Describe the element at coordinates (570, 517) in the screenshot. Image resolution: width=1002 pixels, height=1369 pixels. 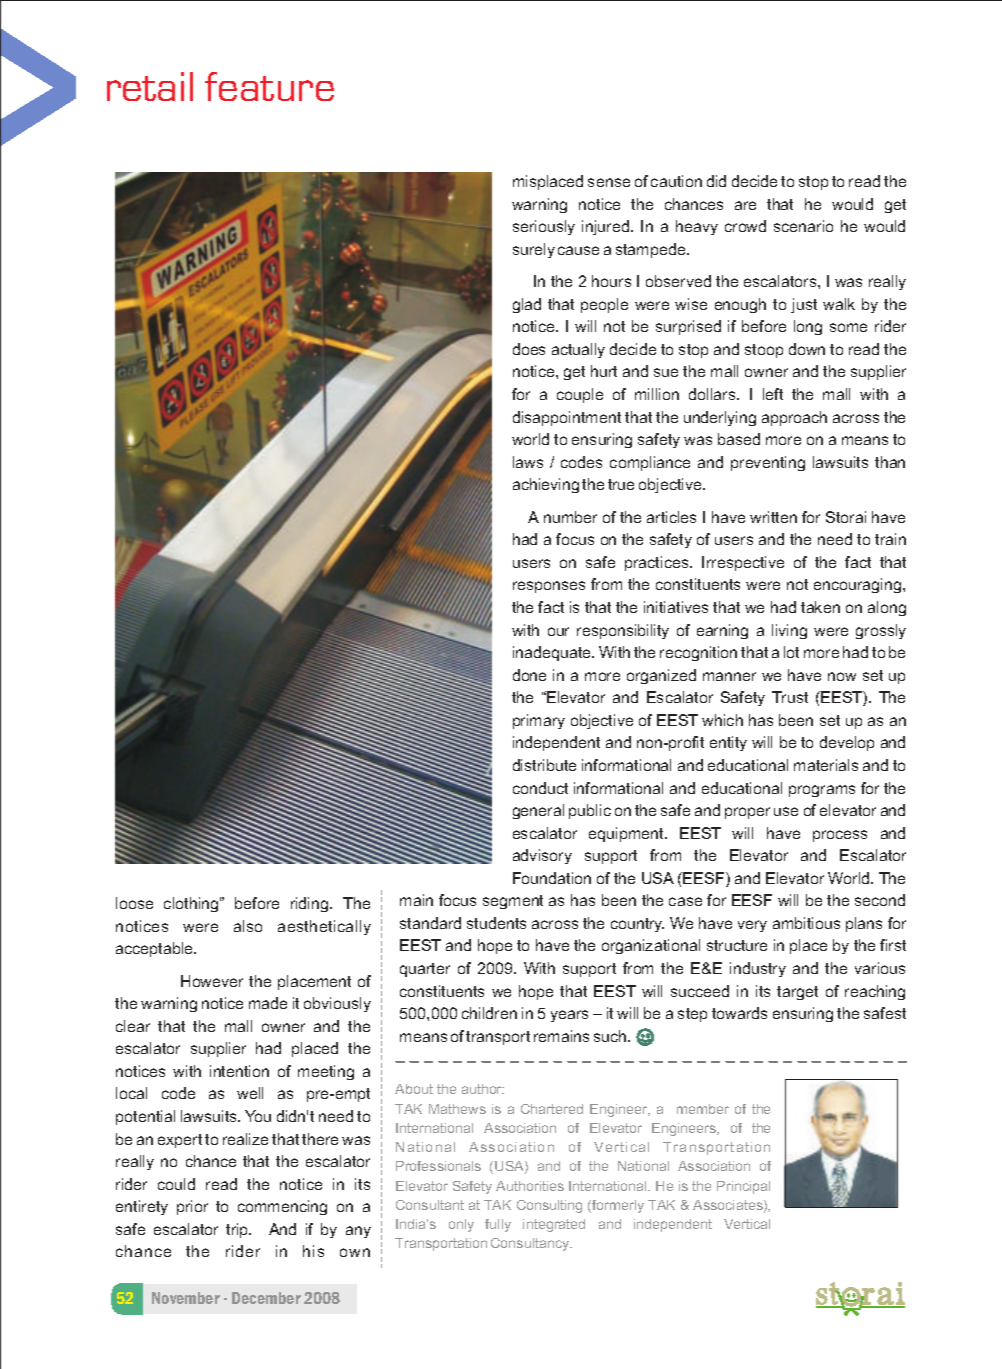
I see `number` at that location.
